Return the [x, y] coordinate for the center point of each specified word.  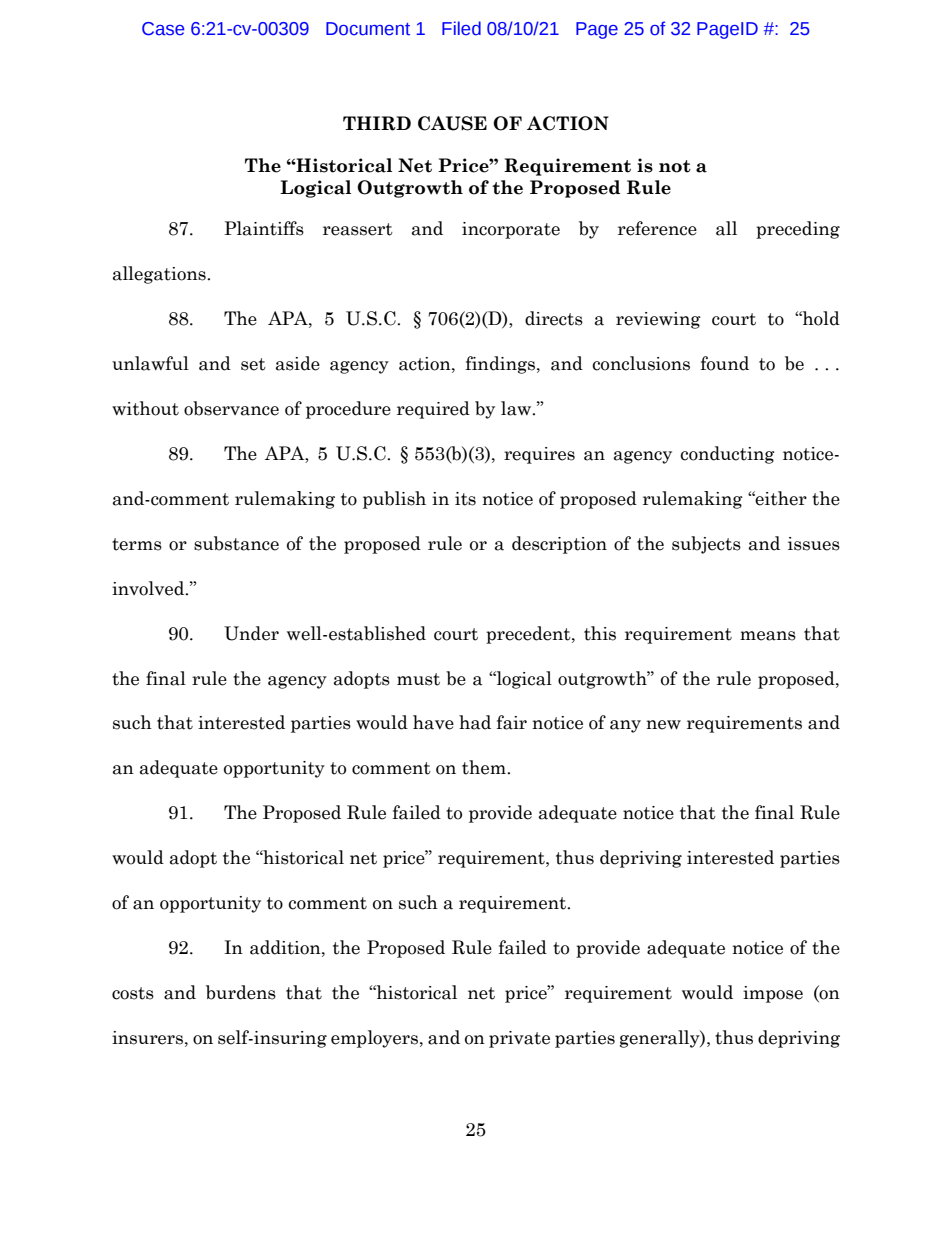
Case [163, 29]
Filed [461, 28]
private [519, 1039]
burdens [241, 992]
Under [251, 633]
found [725, 363]
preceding [798, 230]
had [475, 722]
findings [500, 365]
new [663, 725]
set [253, 364]
